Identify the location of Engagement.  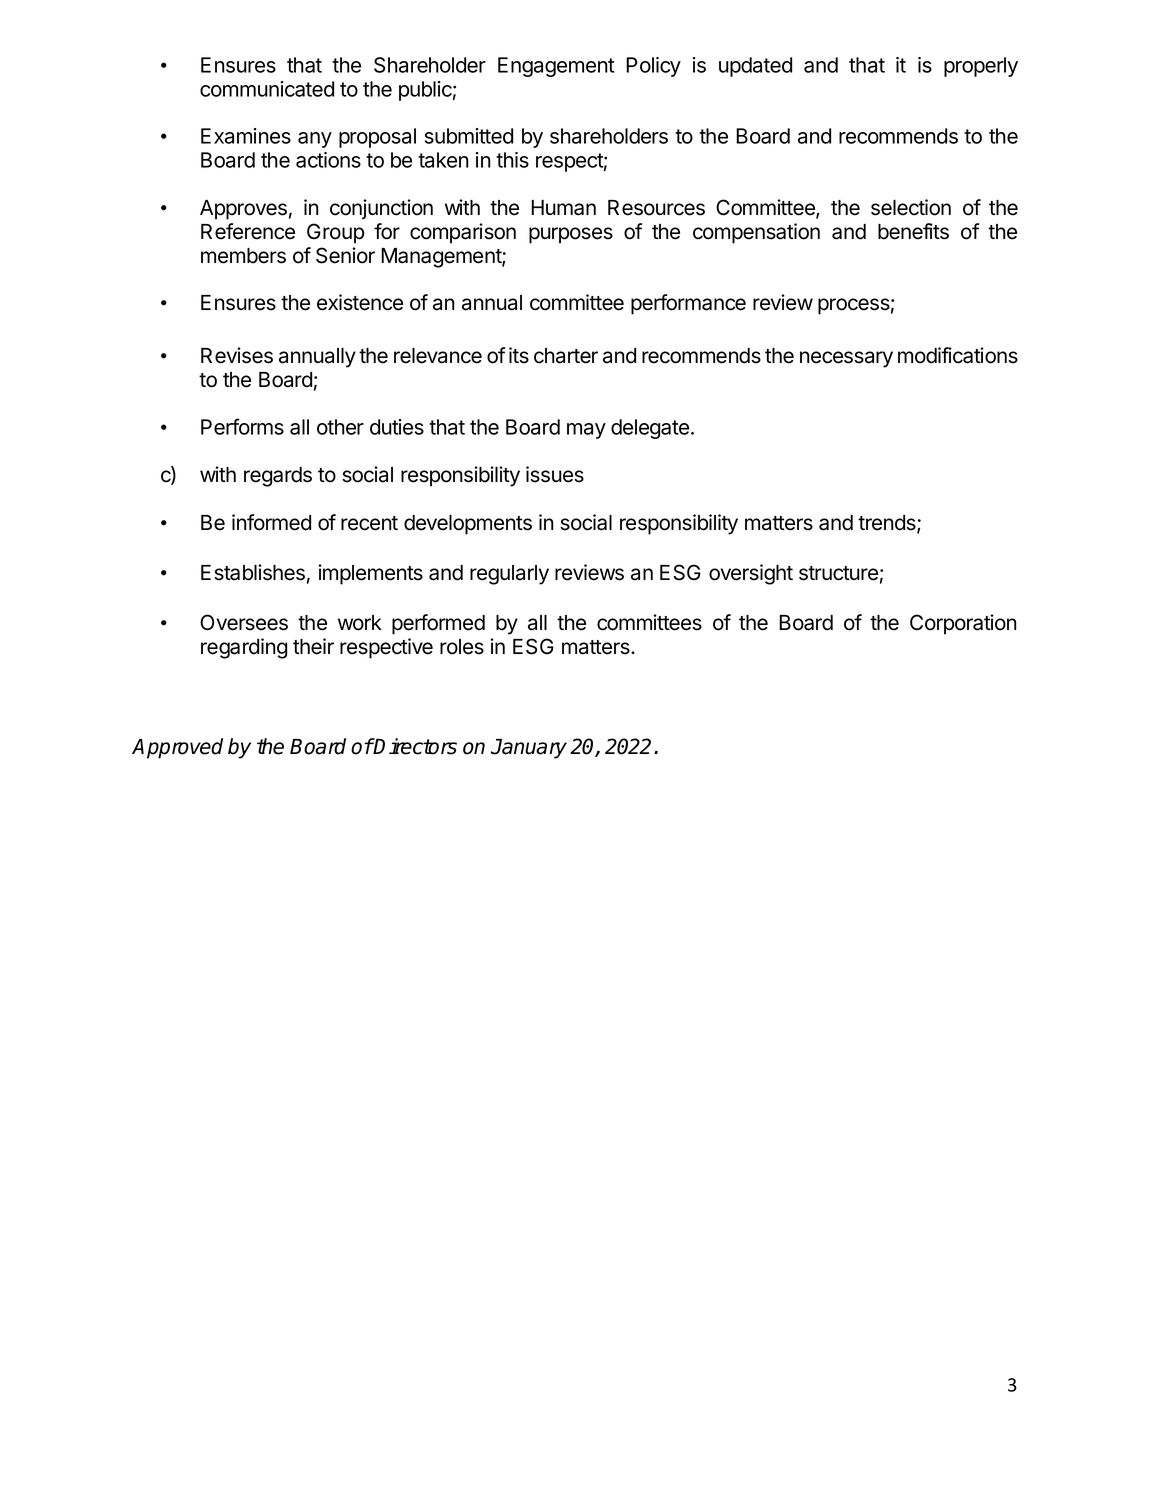
(556, 67).
